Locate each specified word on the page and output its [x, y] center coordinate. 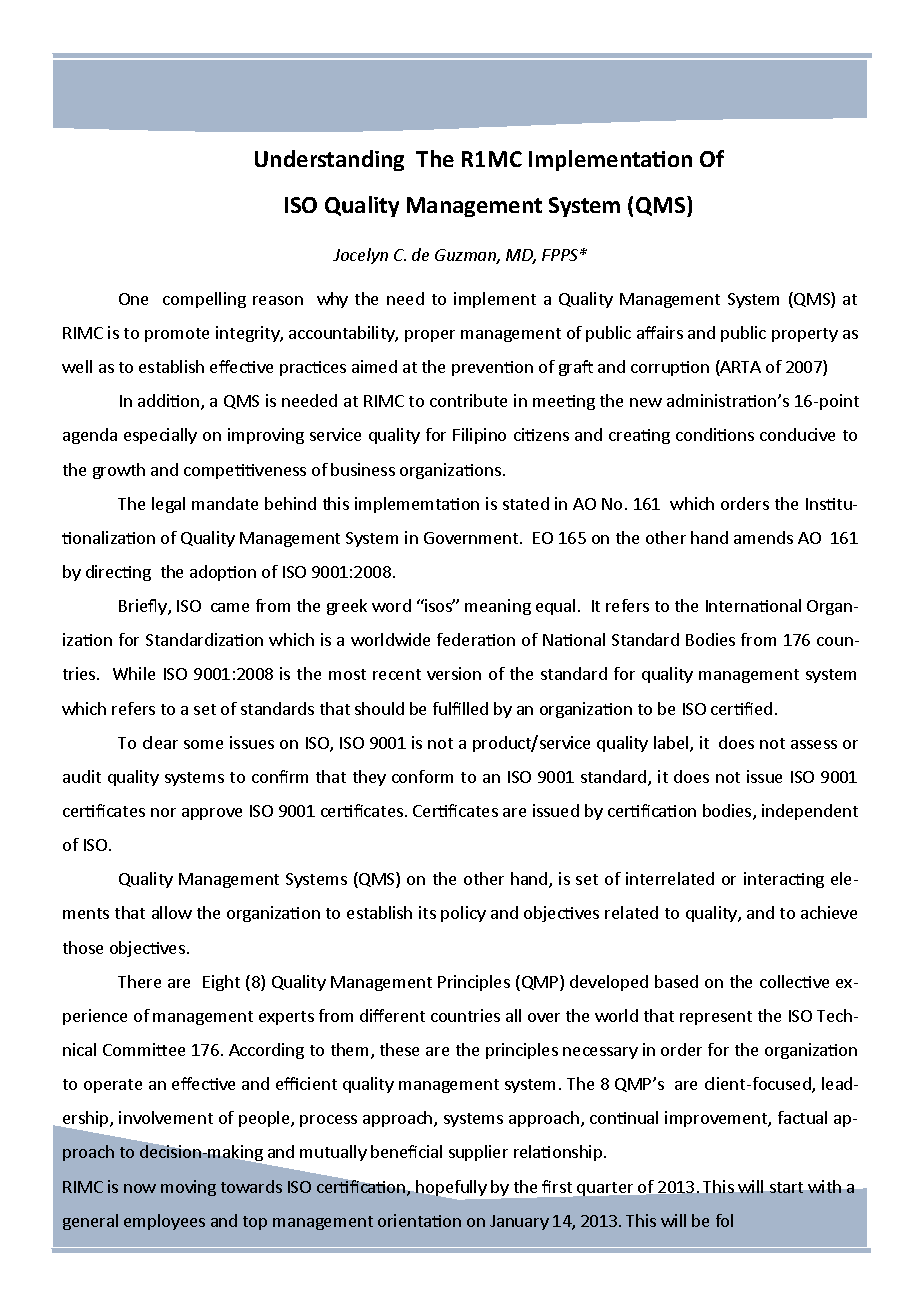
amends [763, 537]
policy [463, 914]
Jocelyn [360, 256]
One [133, 299]
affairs [660, 332]
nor [163, 812]
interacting [784, 880]
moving [188, 1188]
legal [168, 505]
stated [526, 503]
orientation [419, 1220]
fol [724, 1220]
